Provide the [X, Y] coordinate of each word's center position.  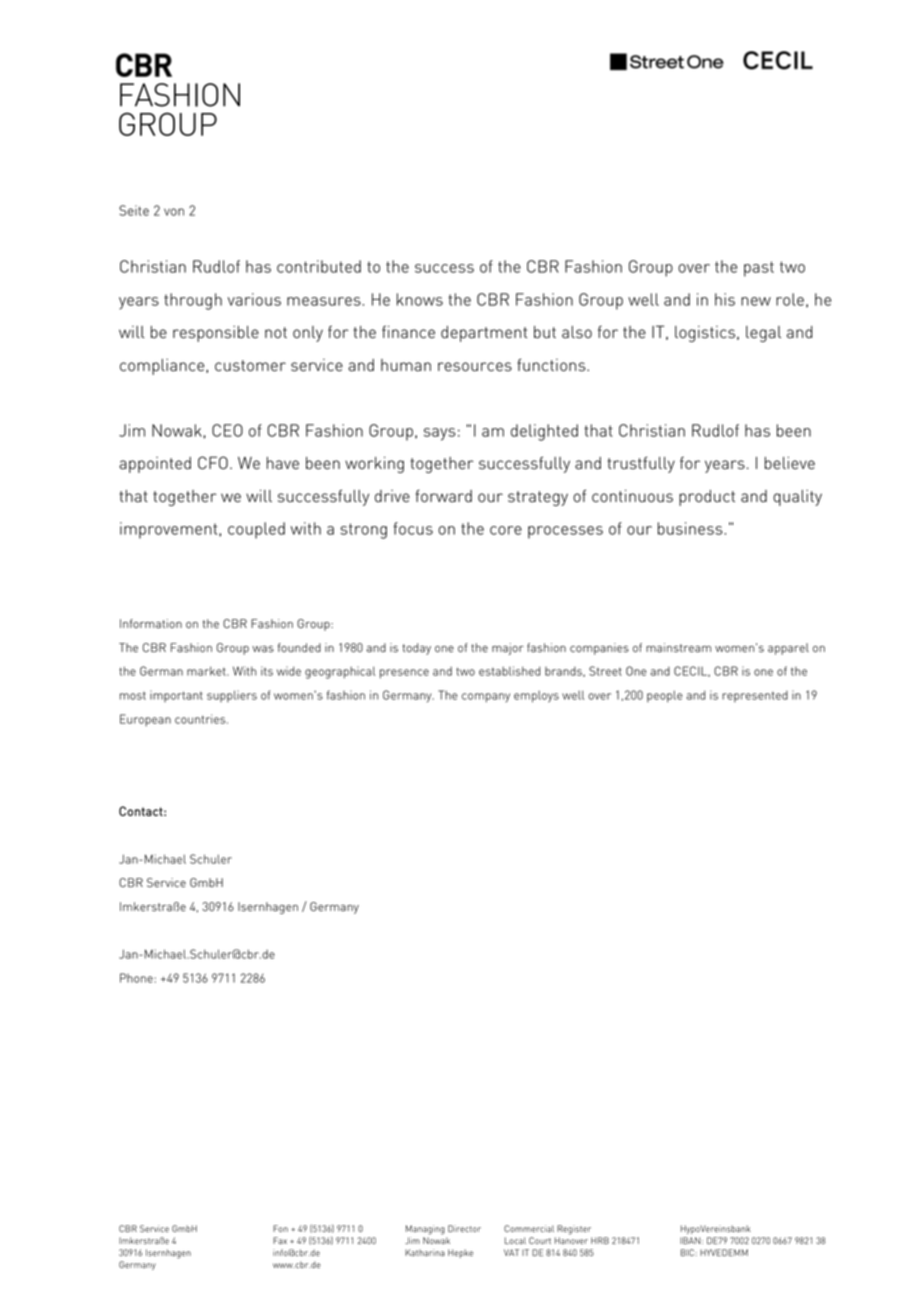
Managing [425, 1230]
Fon [280, 1228]
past [759, 269]
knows [420, 299]
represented [755, 696]
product [707, 498]
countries [201, 719]
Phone [136, 978]
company [486, 698]
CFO [213, 462]
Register [574, 1230]
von [174, 212]
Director [464, 1228]
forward [444, 496]
